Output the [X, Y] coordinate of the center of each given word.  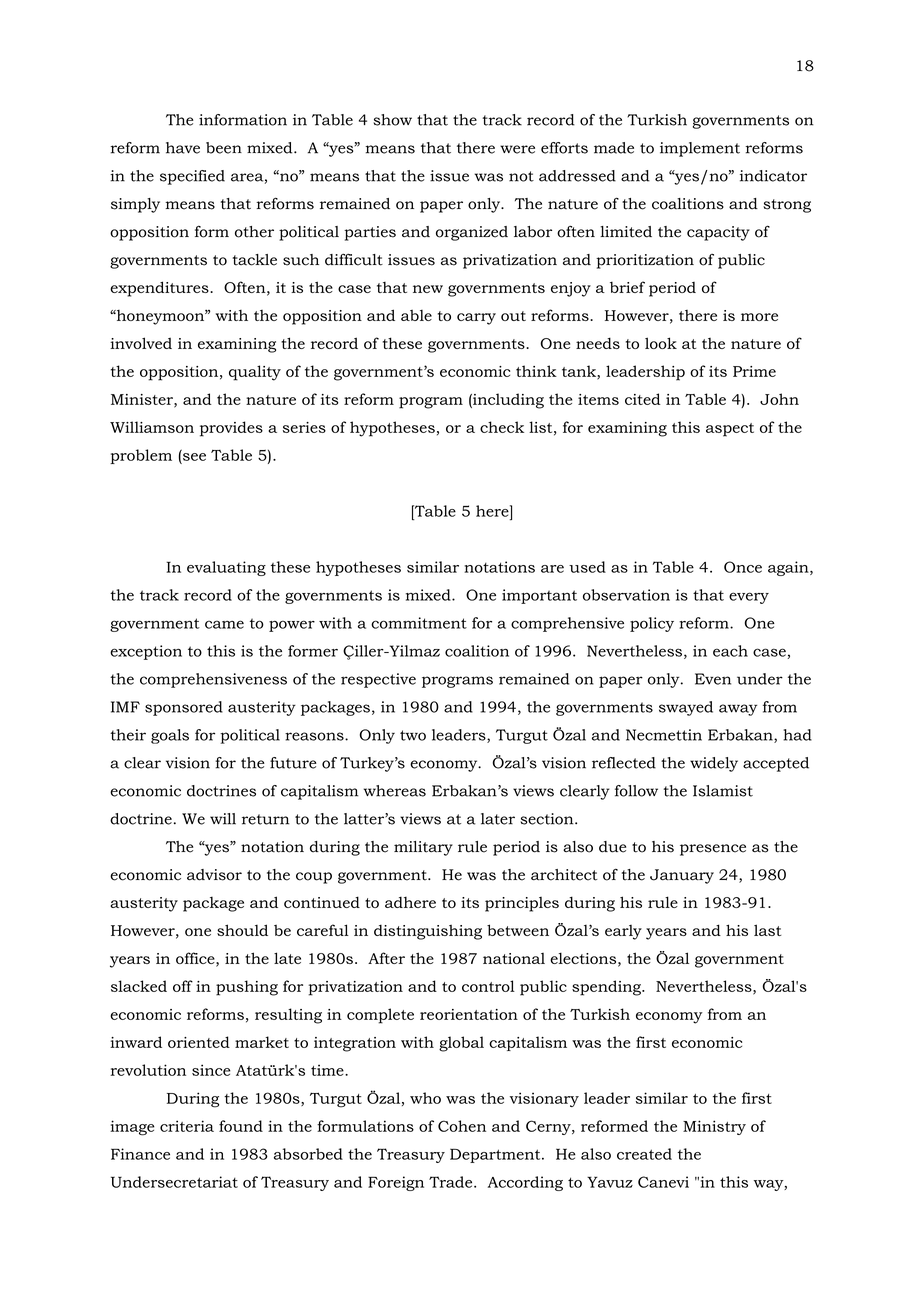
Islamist [723, 791]
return [265, 819]
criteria [187, 1126]
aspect [730, 430]
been [224, 148]
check [502, 427]
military [423, 848]
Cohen [462, 1126]
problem [141, 456]
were [517, 149]
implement [700, 149]
